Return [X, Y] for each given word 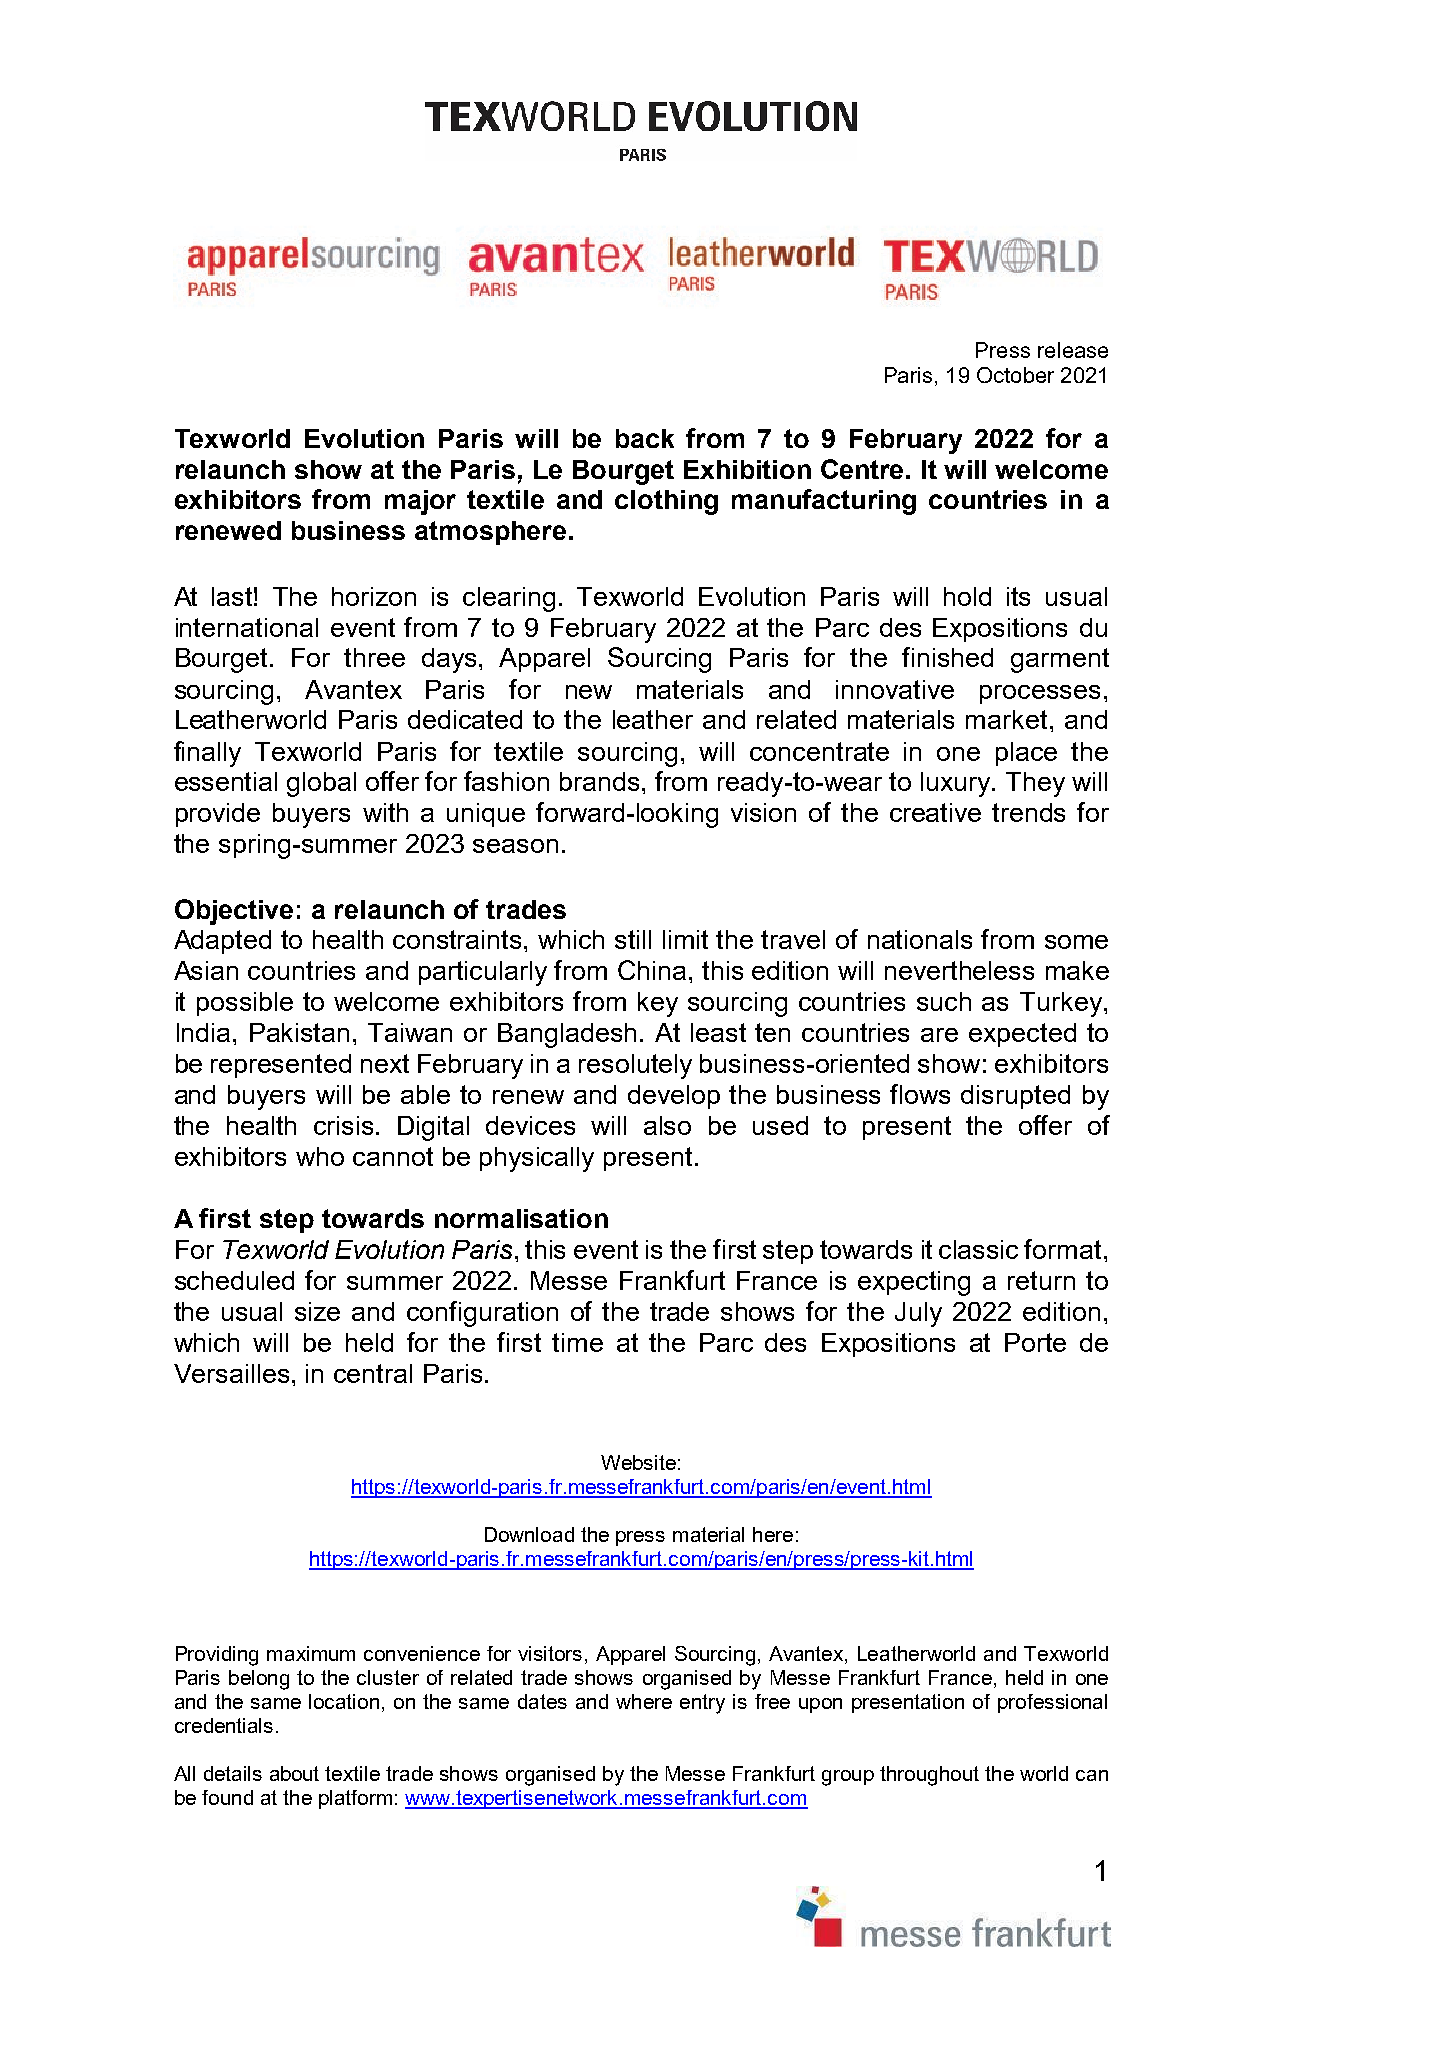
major [420, 502]
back [645, 438]
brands [601, 781]
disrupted [1015, 1097]
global [321, 784]
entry [702, 1704]
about [294, 1773]
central [373, 1373]
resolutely [635, 1066]
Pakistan [299, 1032]
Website [638, 1462]
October [1015, 375]
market [1006, 719]
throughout [929, 1776]
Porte [1035, 1342]
